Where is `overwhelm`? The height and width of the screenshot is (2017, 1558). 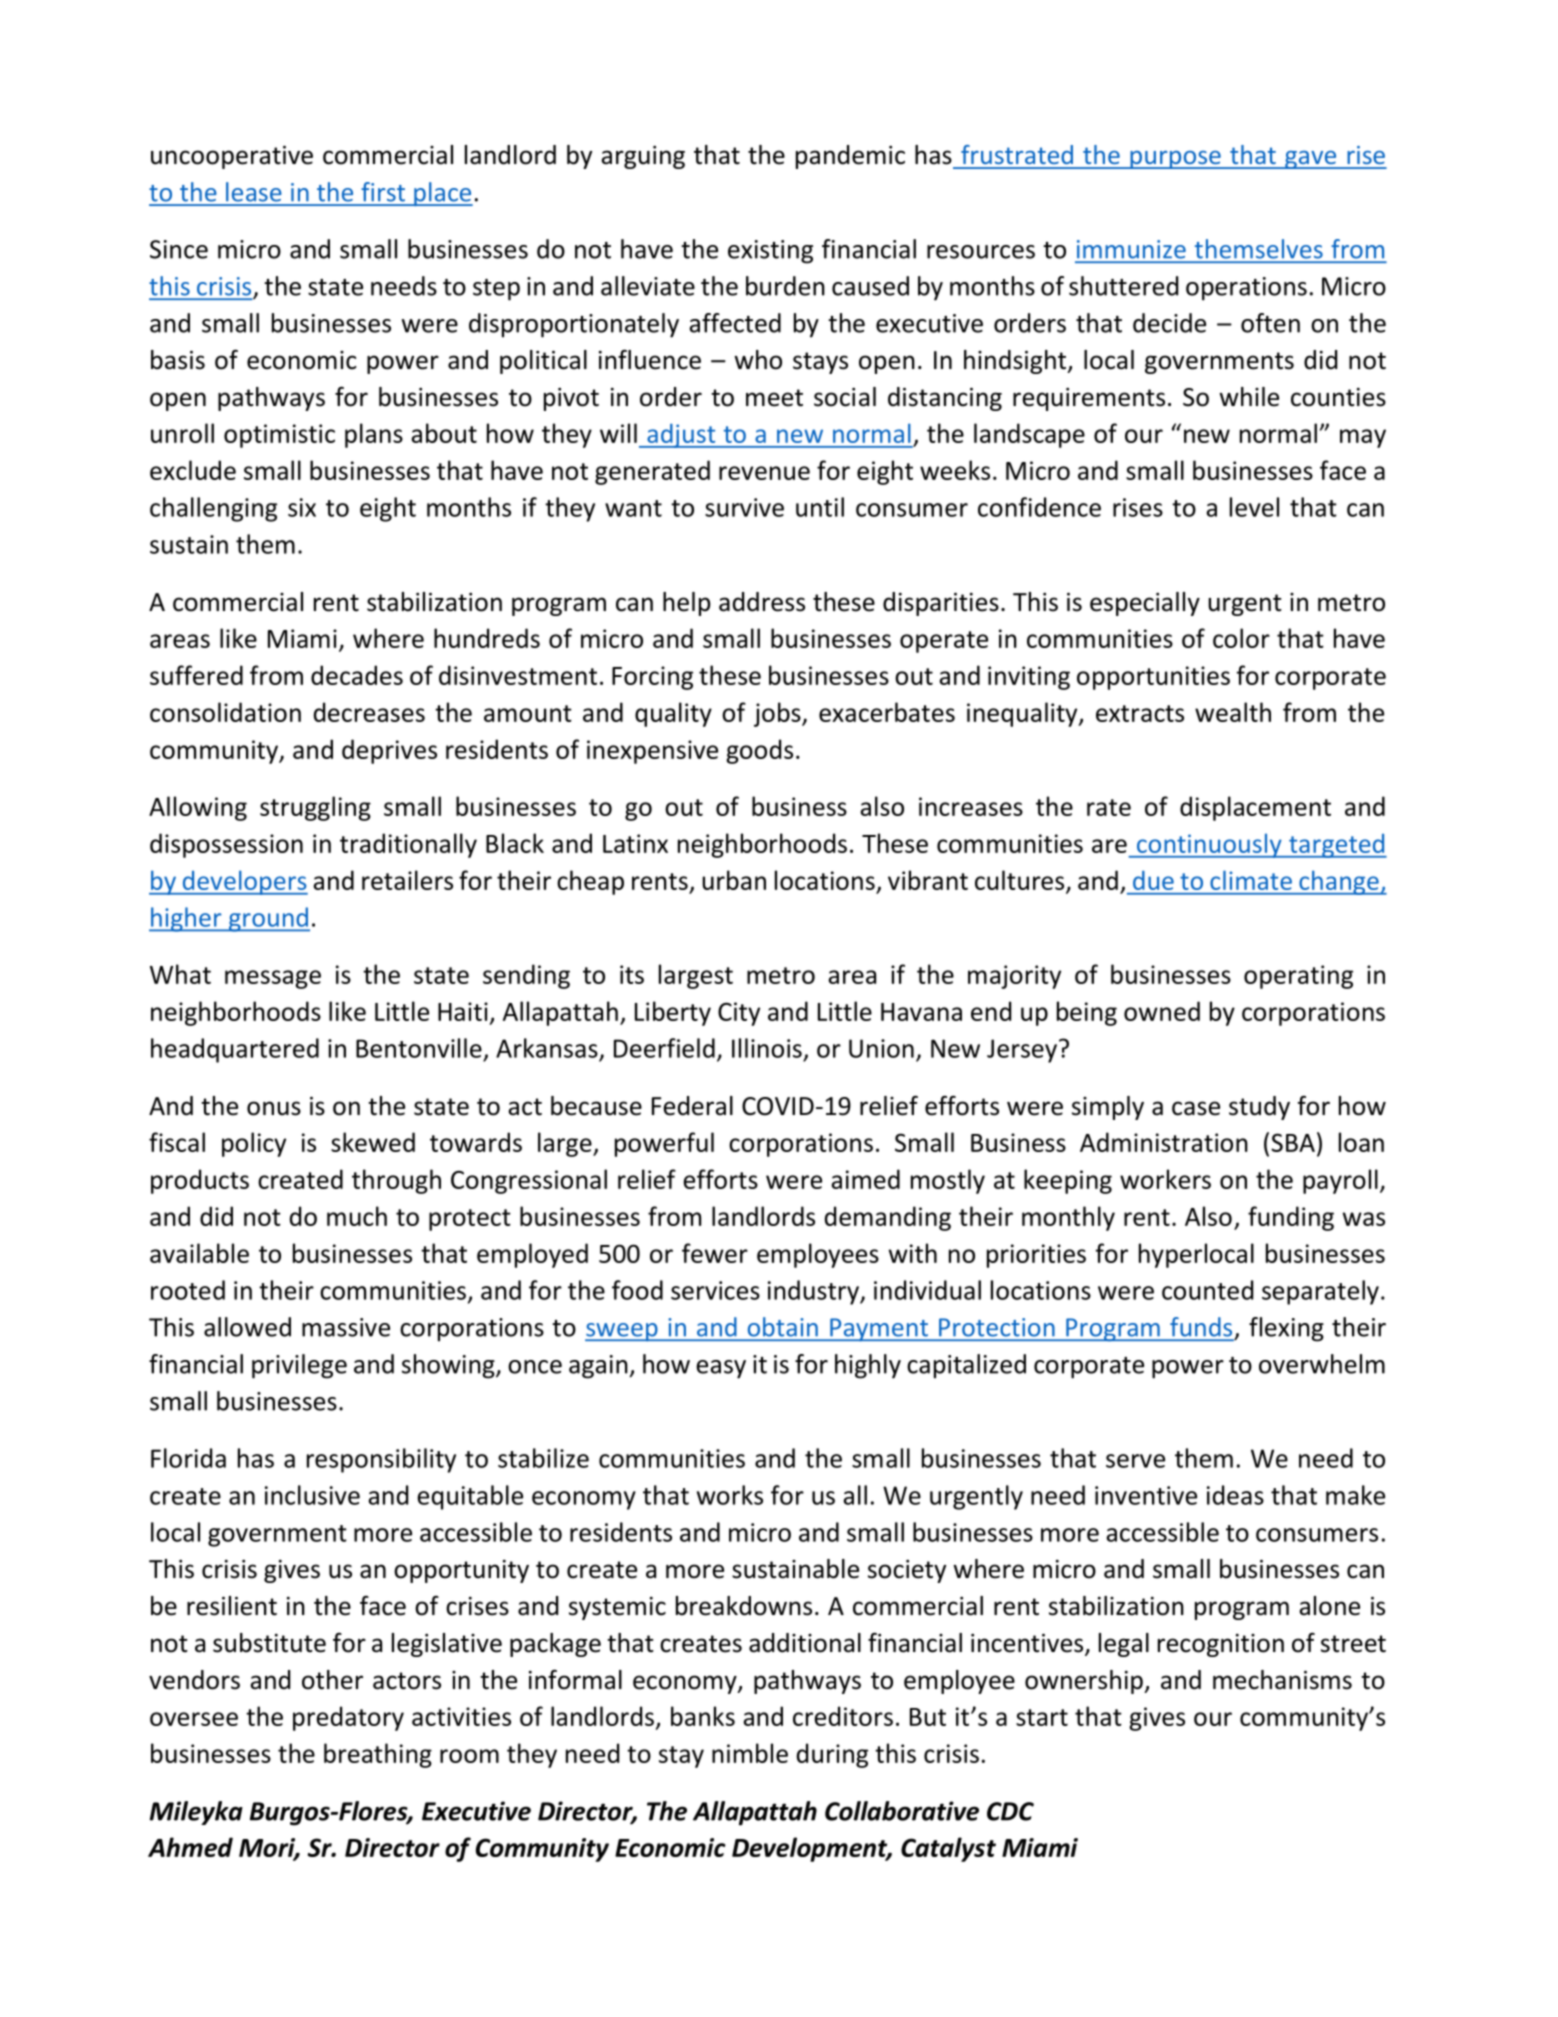 overwhelm is located at coordinates (1322, 1364).
